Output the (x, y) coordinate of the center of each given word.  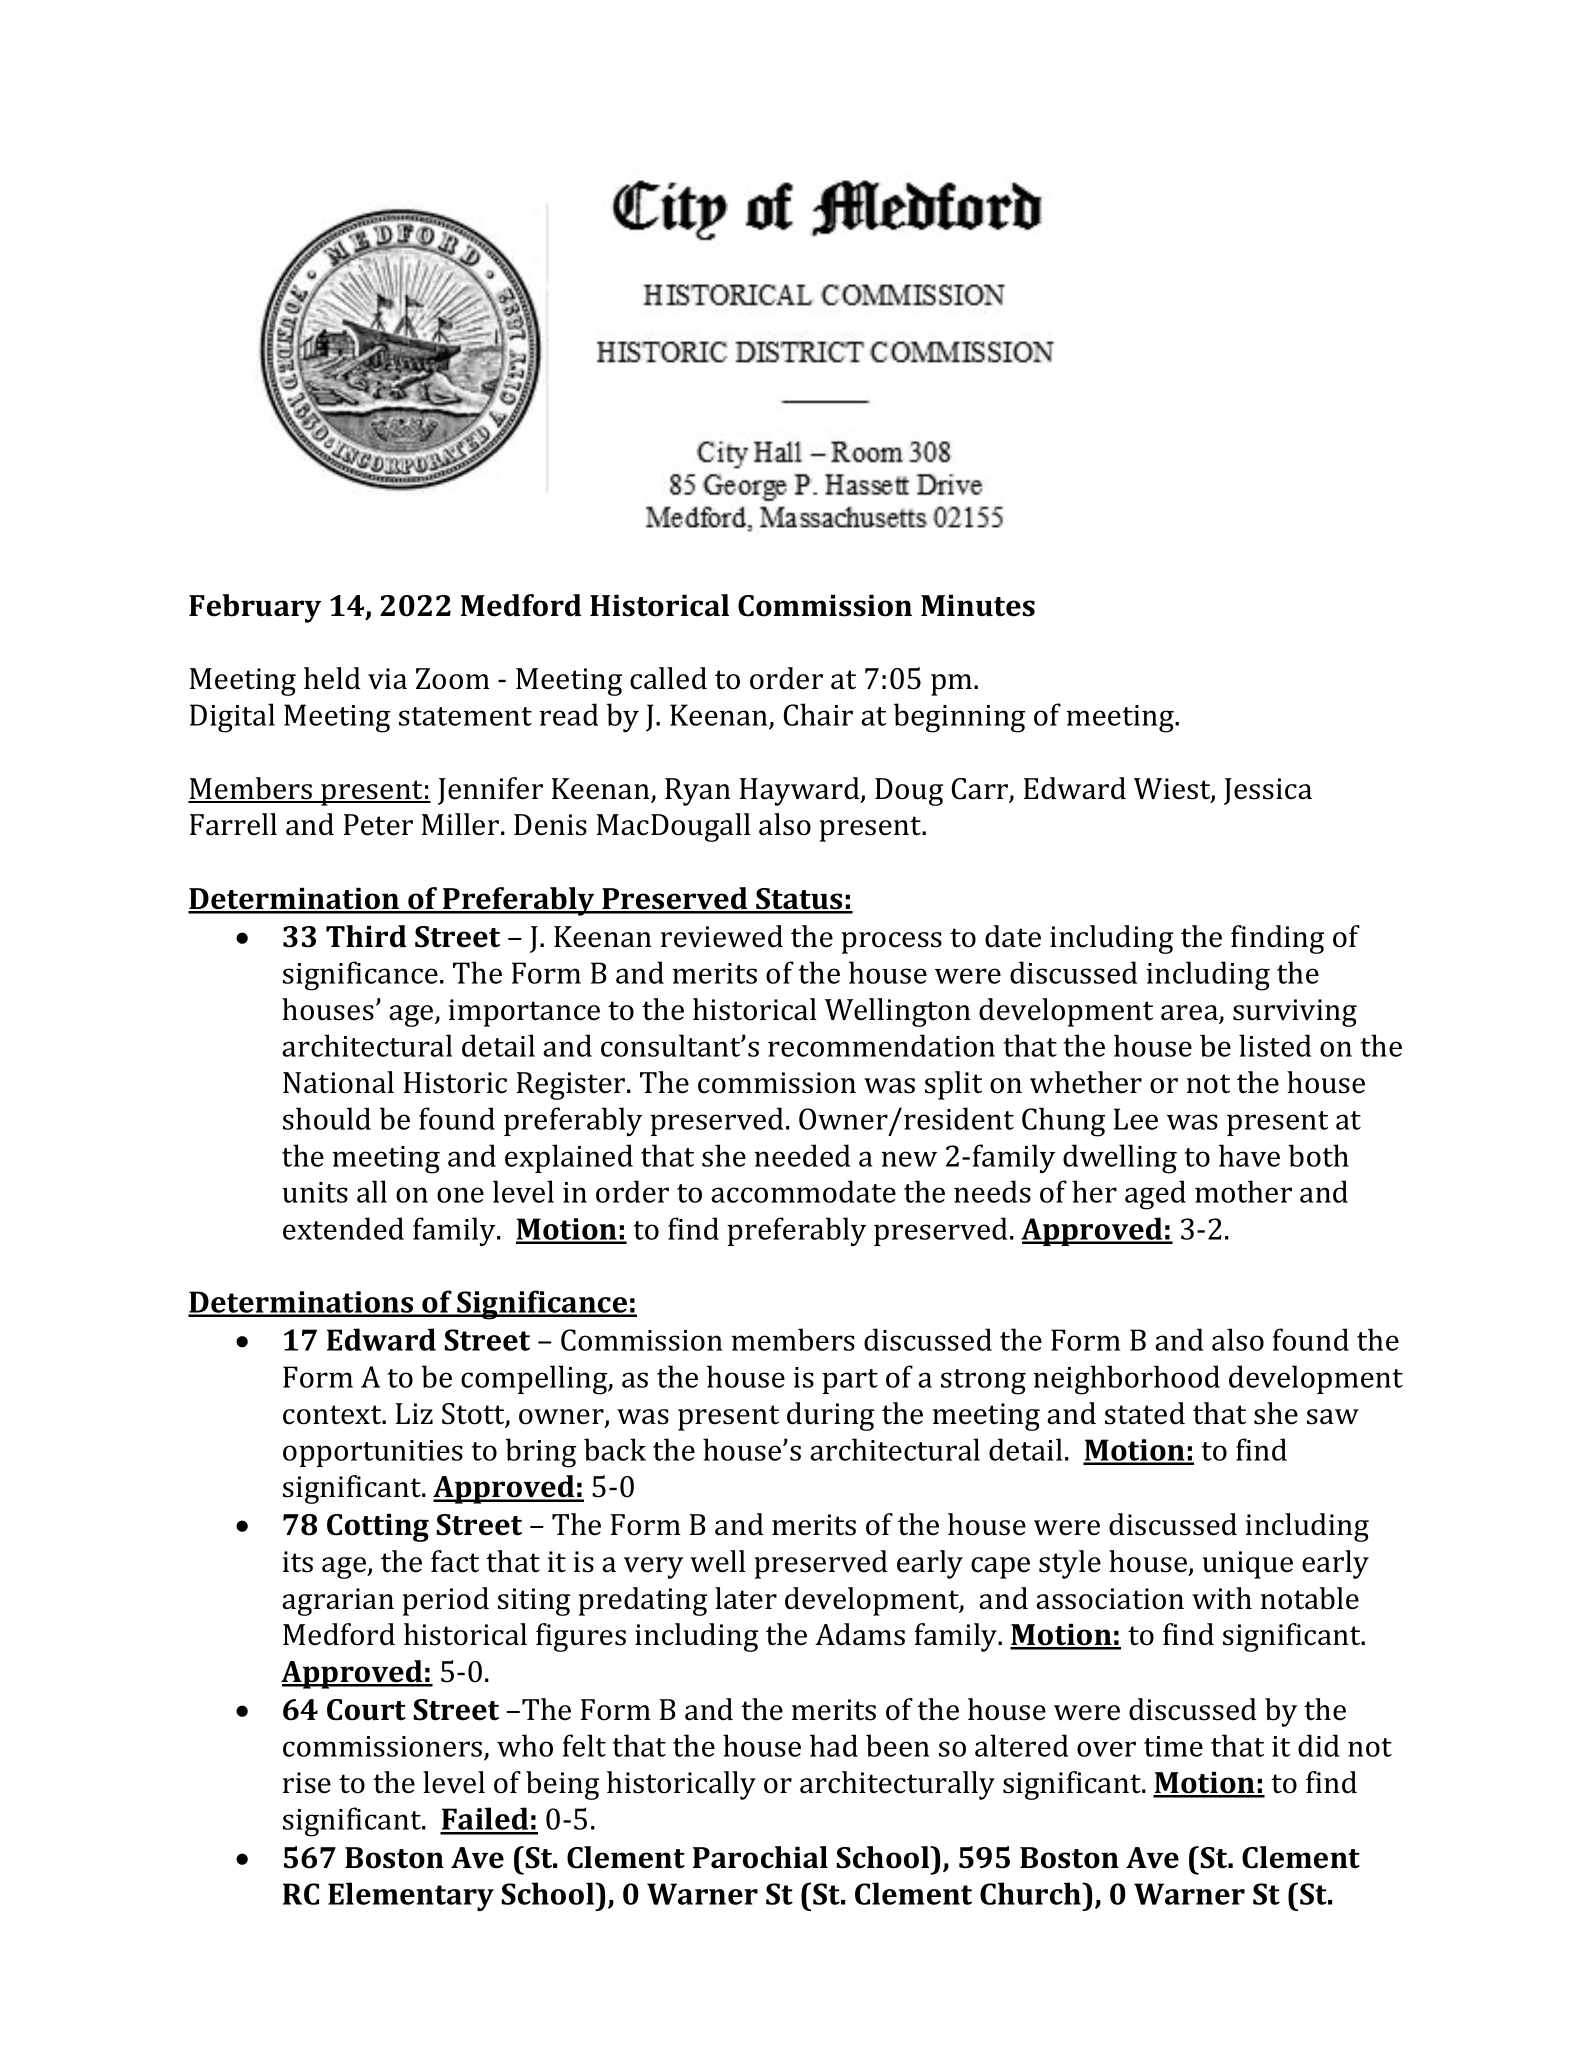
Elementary (411, 1896)
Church (1032, 1893)
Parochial (760, 1857)
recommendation (881, 1045)
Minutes (978, 606)
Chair (818, 714)
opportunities (373, 1453)
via (387, 679)
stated (1145, 1413)
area (1190, 1014)
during (830, 1416)
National (338, 1082)
